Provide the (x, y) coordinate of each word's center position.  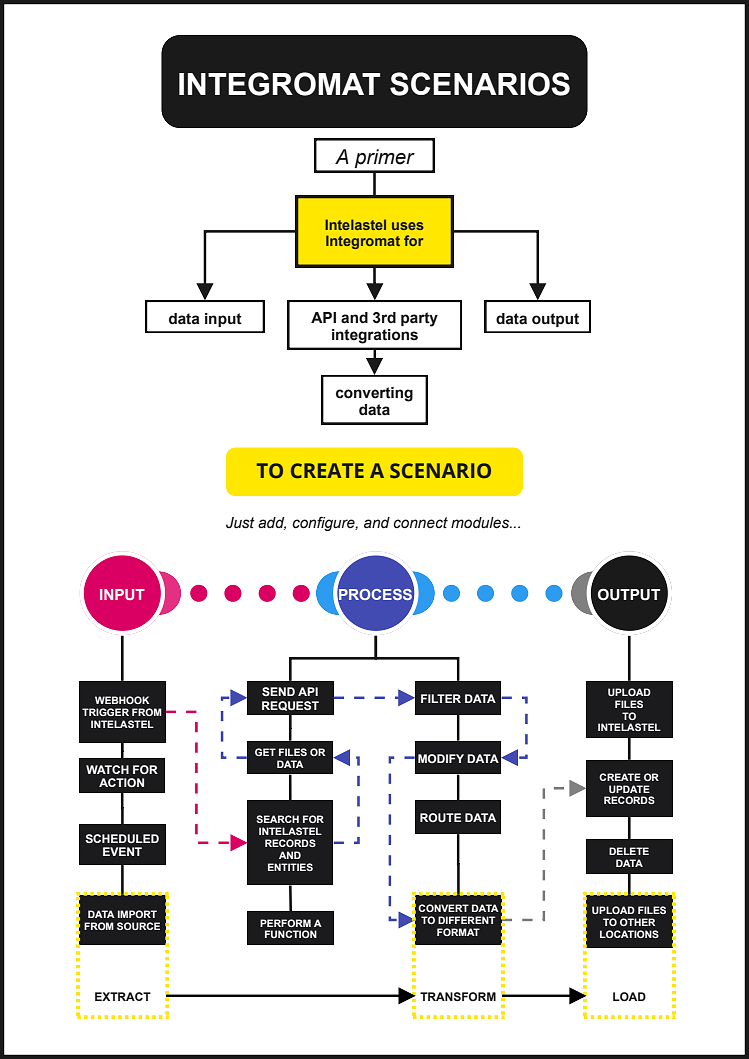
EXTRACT (123, 996)
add (272, 523)
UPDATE (629, 789)
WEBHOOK (122, 700)
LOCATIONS (629, 934)
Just (240, 523)
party (419, 319)
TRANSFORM (458, 996)
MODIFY (441, 758)
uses (408, 226)
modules (481, 523)
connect (420, 523)
